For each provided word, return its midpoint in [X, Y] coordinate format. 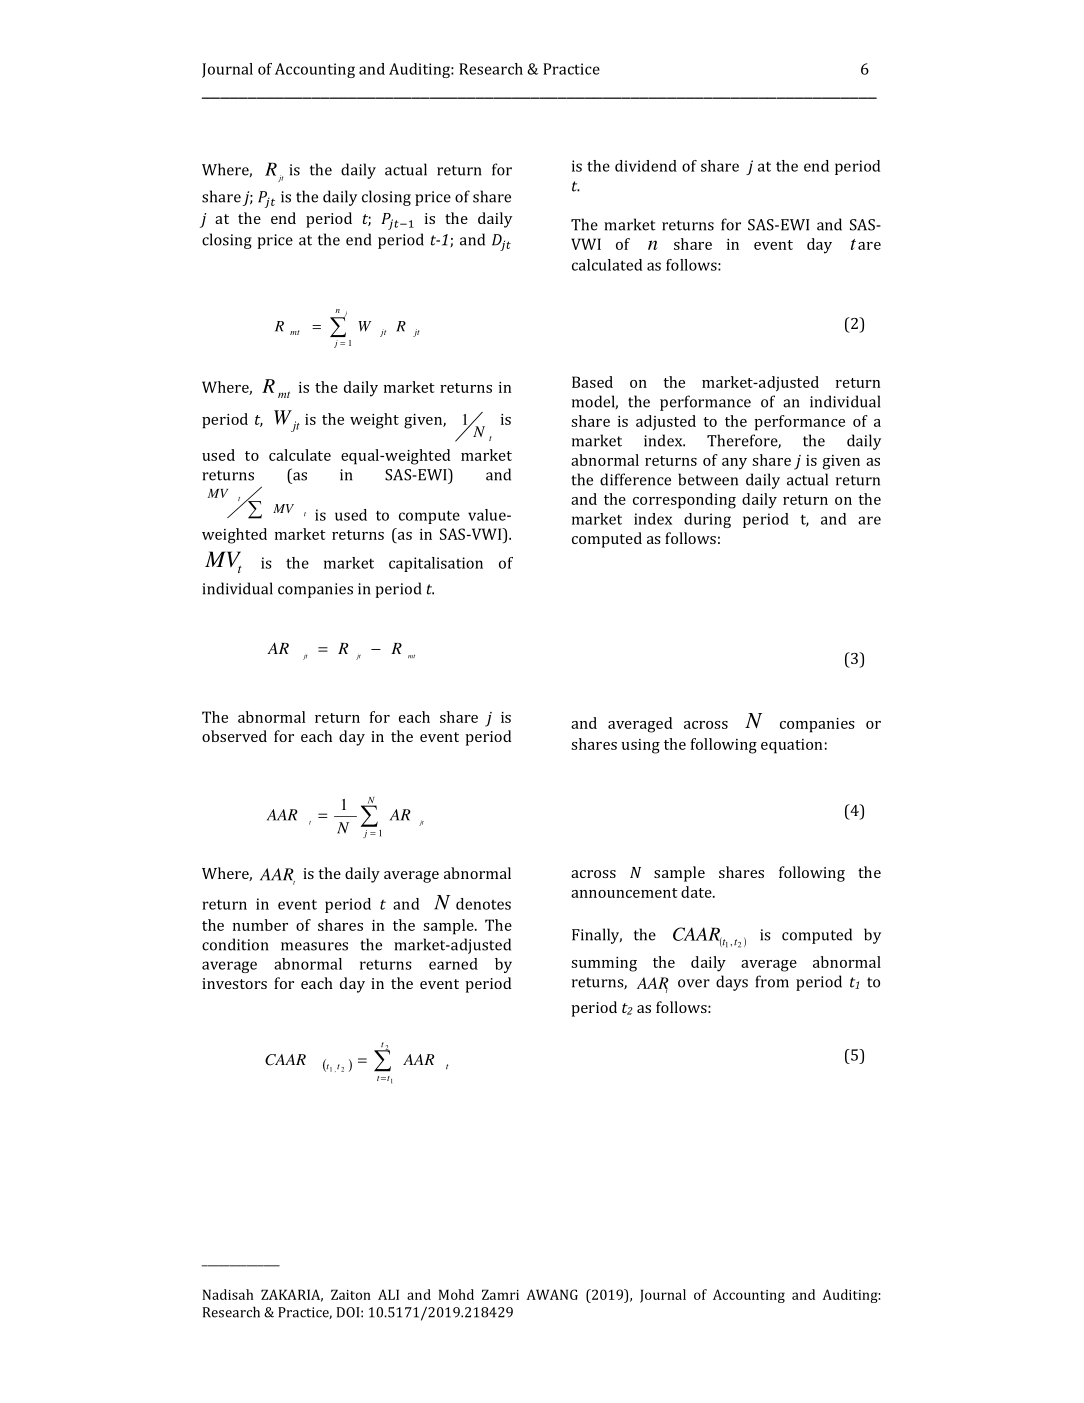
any [734, 464]
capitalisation [436, 564]
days [732, 983]
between [708, 479]
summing [604, 964]
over [694, 983]
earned [453, 964]
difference [635, 479]
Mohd [456, 1294]
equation [791, 746]
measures [314, 946]
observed [234, 736]
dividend [646, 166]
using [641, 746]
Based [592, 382]
